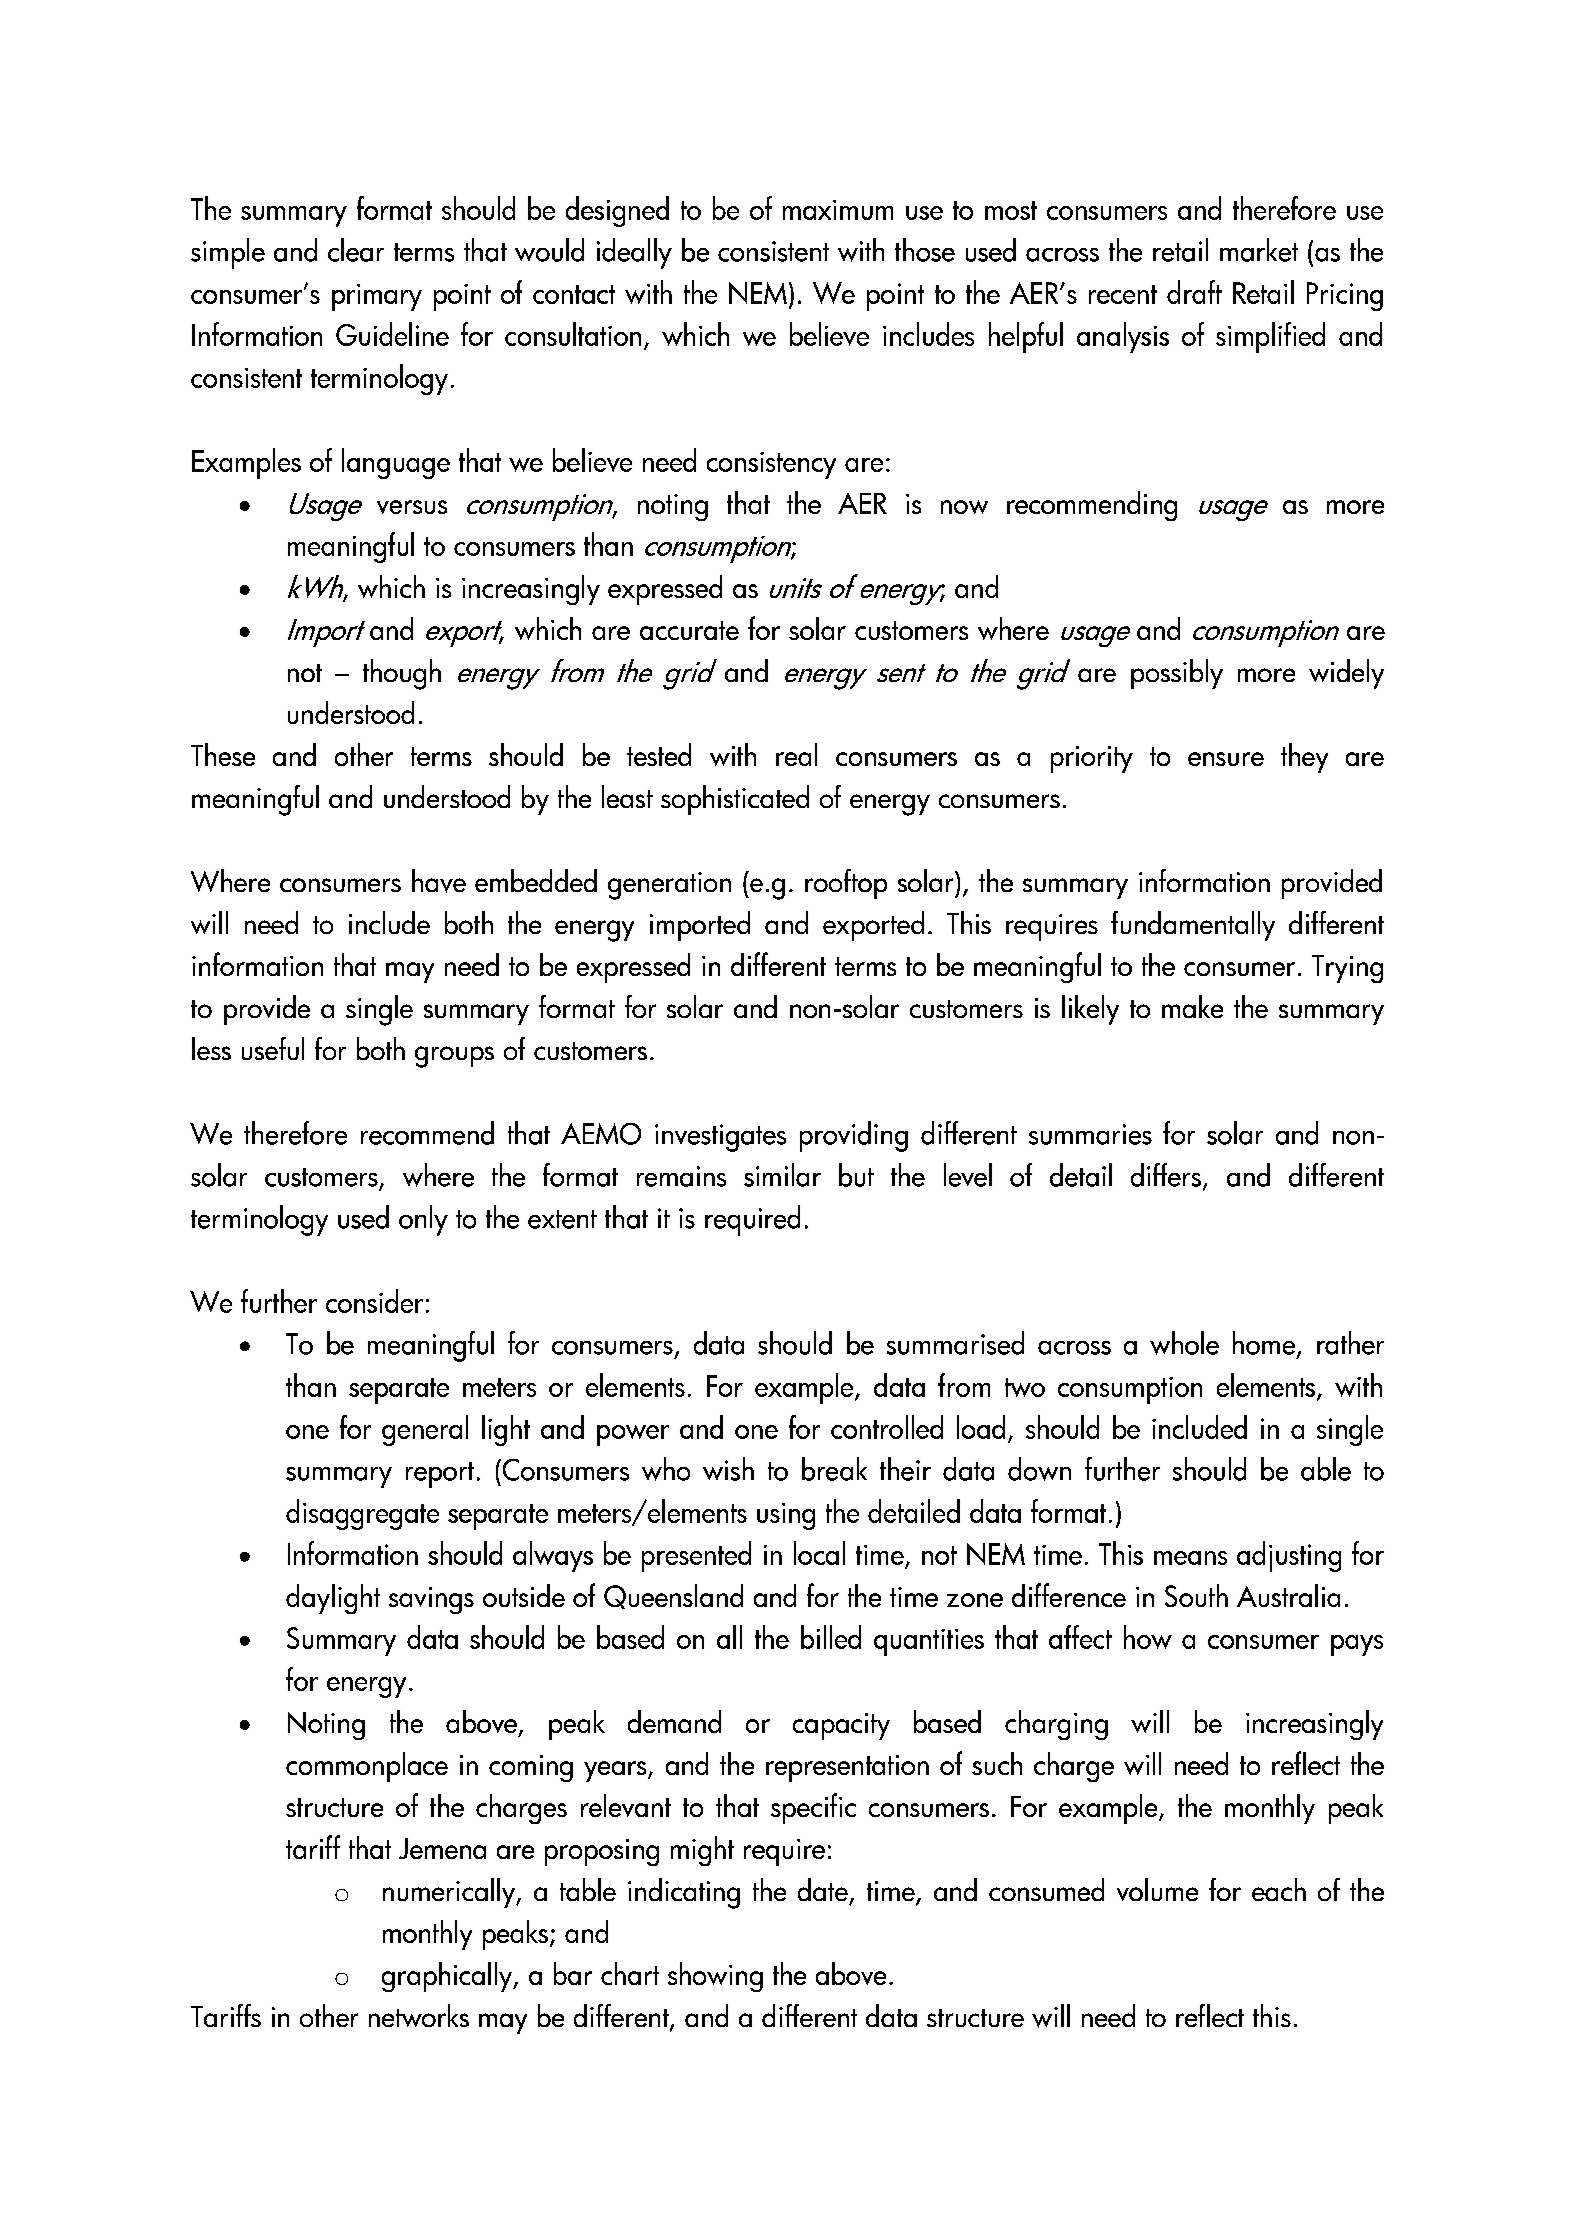  What do you see at coordinates (1194, 292) in the screenshot?
I see `draft` at bounding box center [1194, 292].
